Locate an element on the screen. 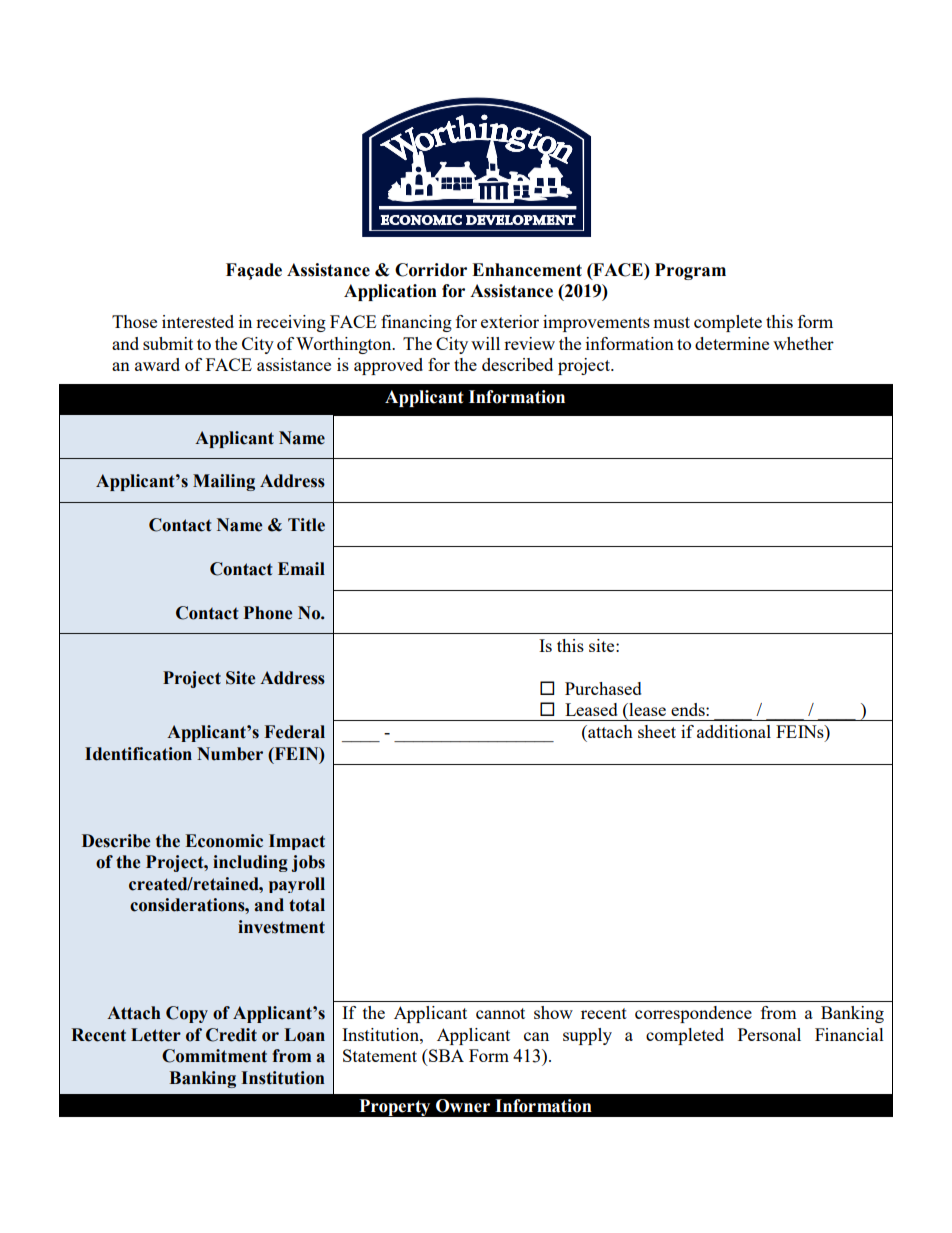 This screenshot has height=1233, width=952. exterior is located at coordinates (510, 321).
